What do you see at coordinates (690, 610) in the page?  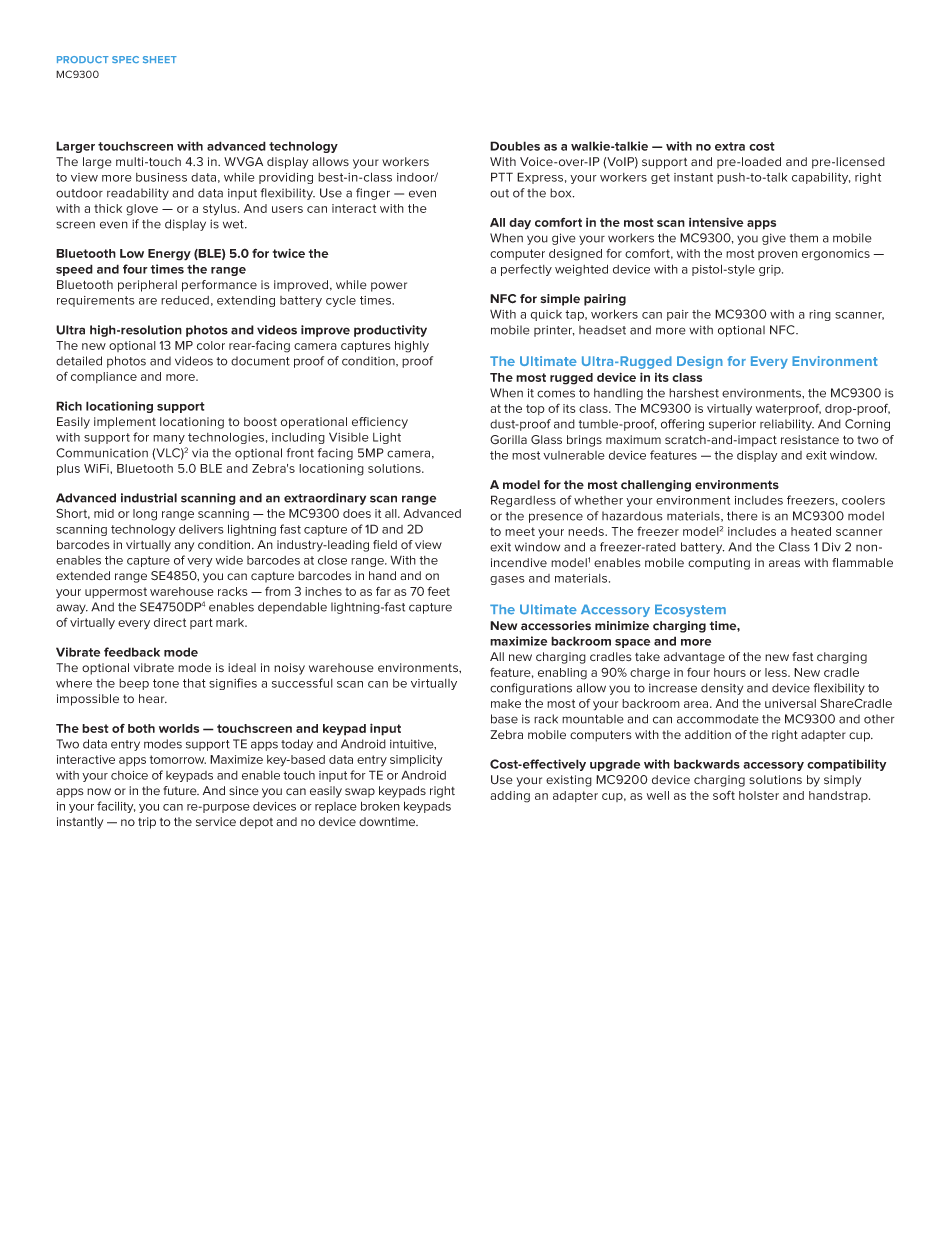 I see `Ecosystem` at bounding box center [690, 610].
